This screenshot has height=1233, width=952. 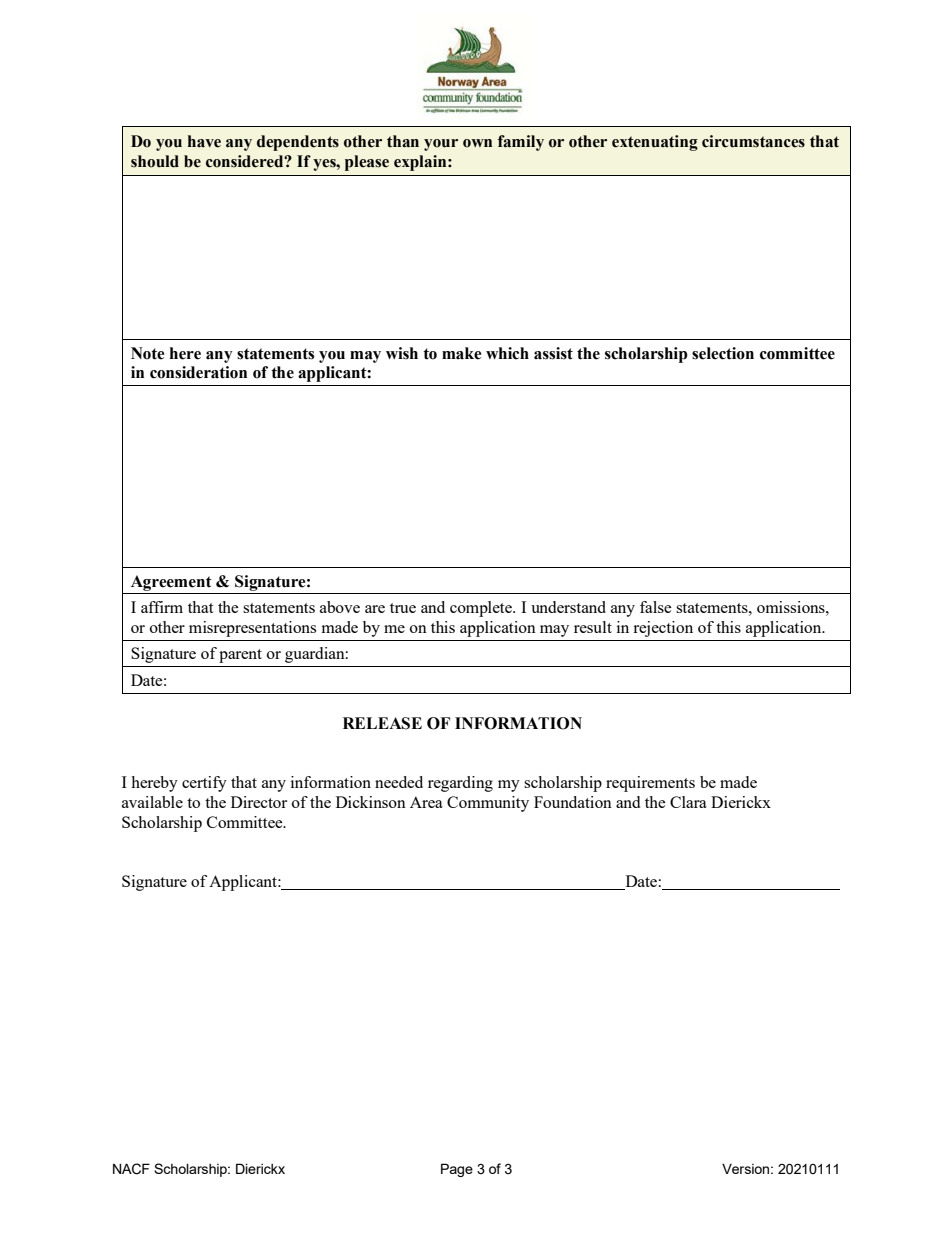 What do you see at coordinates (488, 804) in the screenshot?
I see `Community` at bounding box center [488, 804].
